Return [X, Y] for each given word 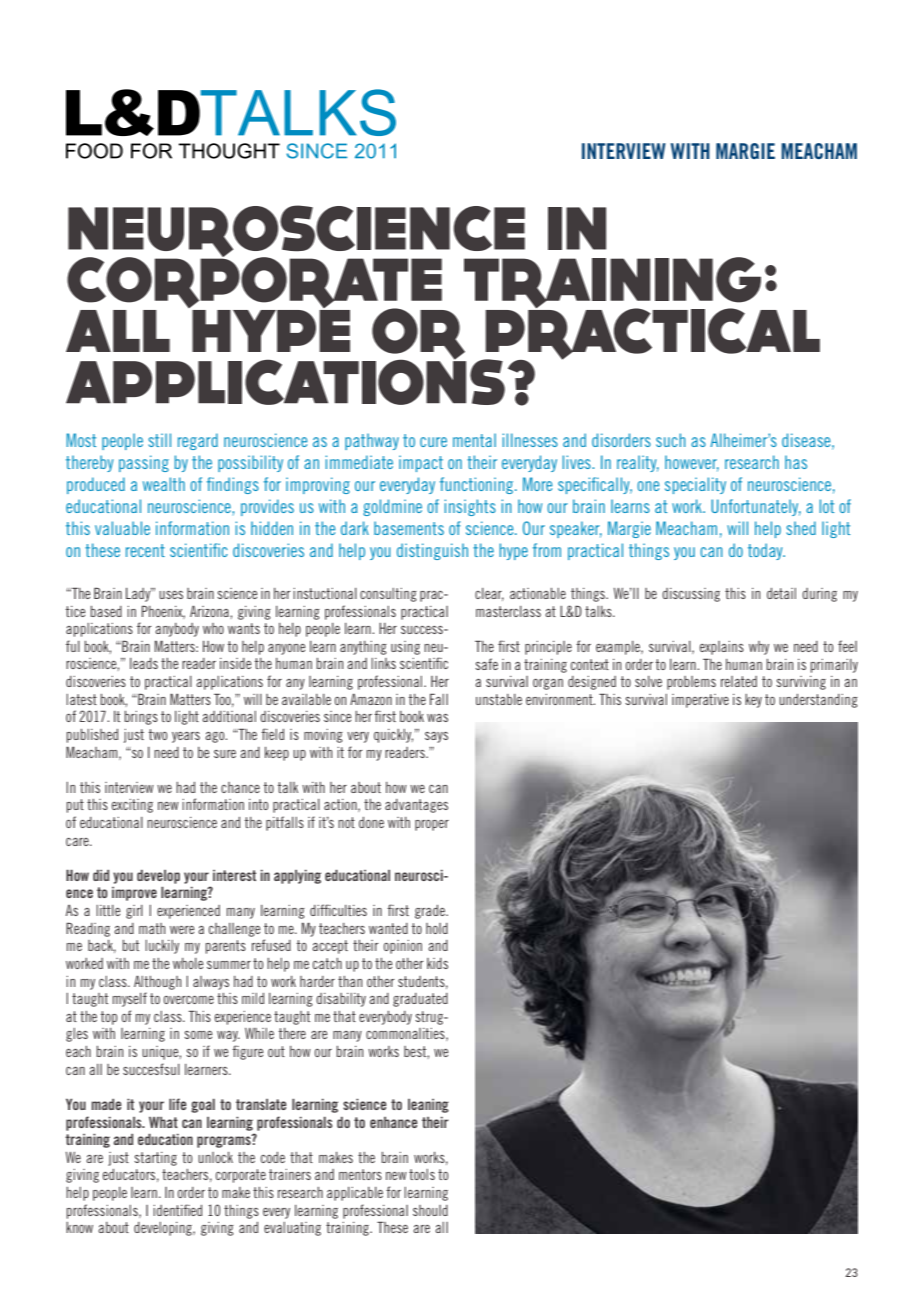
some [198, 1035]
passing [144, 463]
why [759, 648]
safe [486, 664]
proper [432, 825]
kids [437, 963]
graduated [420, 1000]
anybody [177, 630]
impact [421, 463]
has [796, 462]
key [753, 701]
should [430, 1210]
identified [177, 1210]
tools [422, 1174]
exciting [132, 806]
